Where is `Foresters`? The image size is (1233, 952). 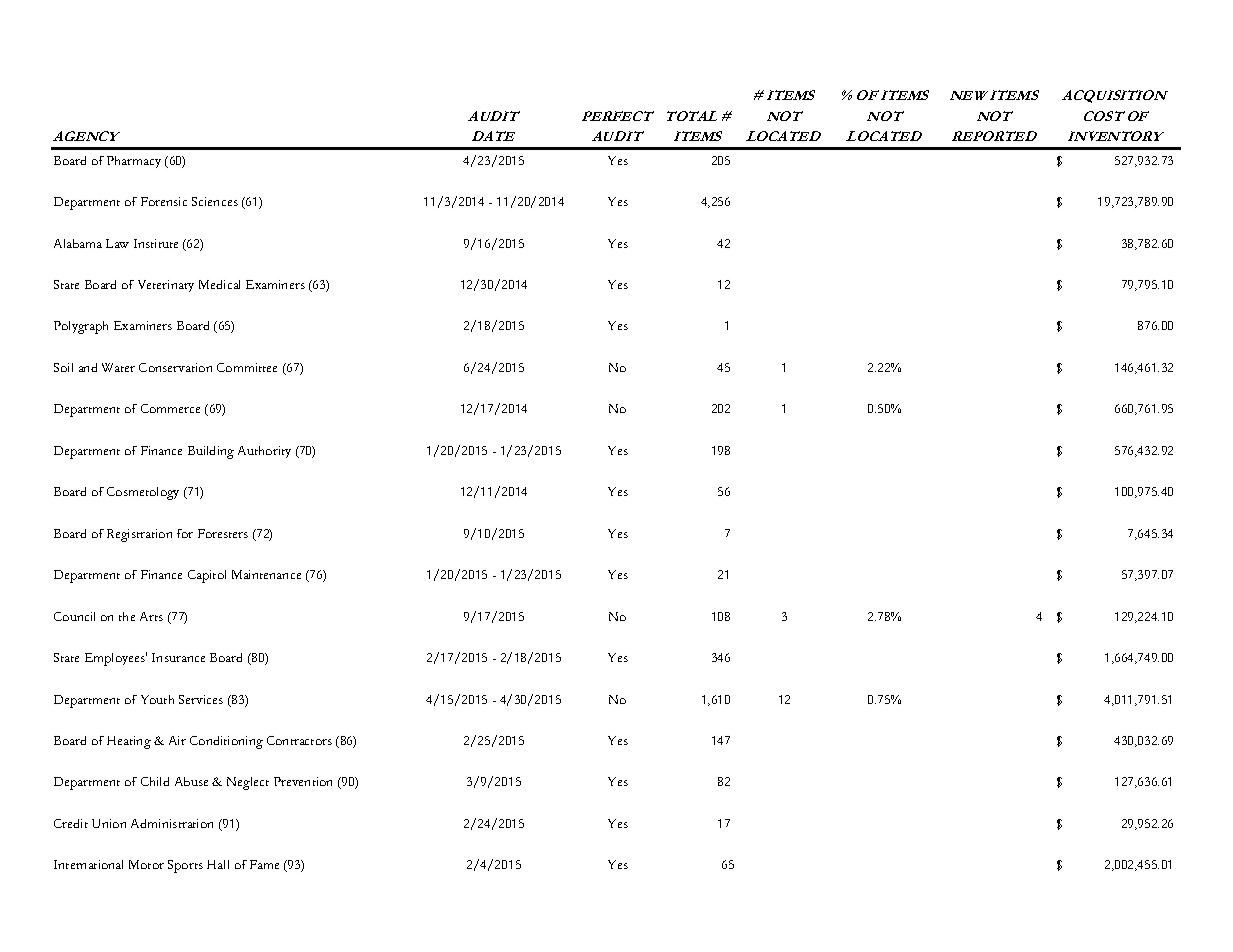 Foresters is located at coordinates (223, 533).
